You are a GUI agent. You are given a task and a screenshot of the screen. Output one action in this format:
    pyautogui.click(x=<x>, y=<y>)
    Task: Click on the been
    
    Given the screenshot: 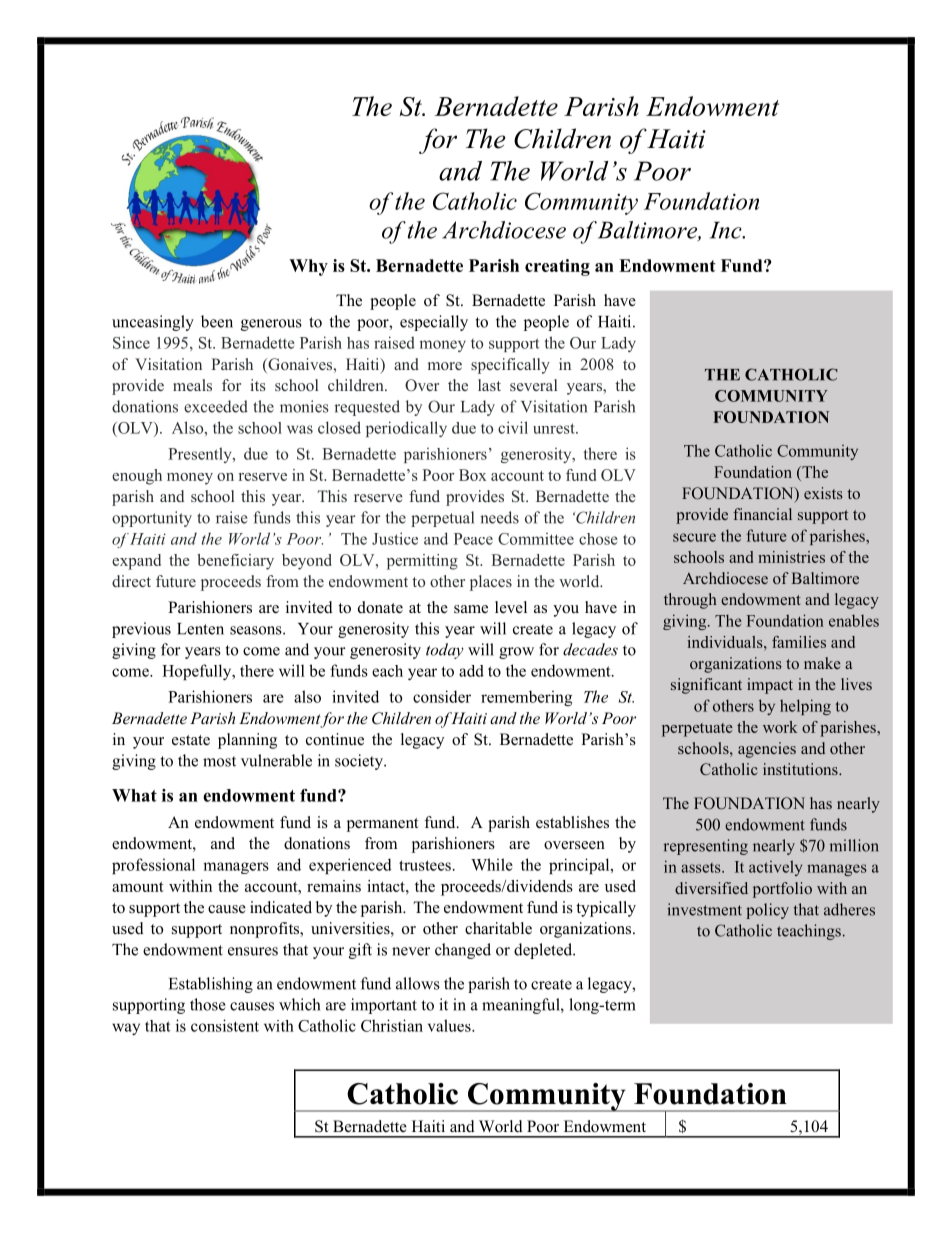 What is the action you would take?
    pyautogui.click(x=217, y=321)
